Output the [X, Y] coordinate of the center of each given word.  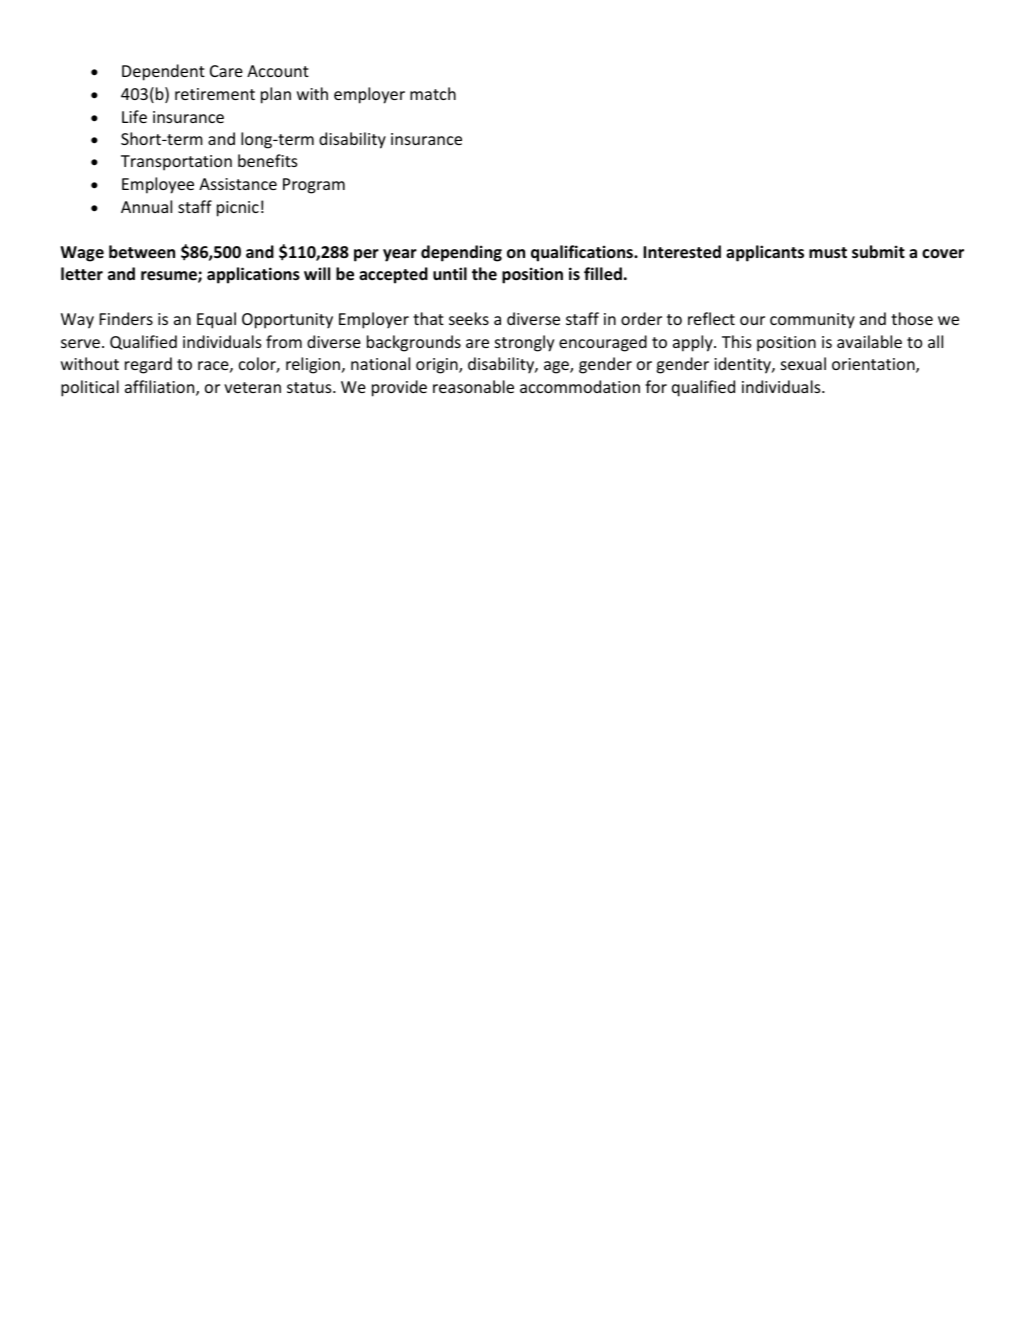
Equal [216, 320]
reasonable [473, 386]
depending [461, 253]
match [433, 93]
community [812, 321]
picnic [238, 209]
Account [278, 71]
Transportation [176, 163]
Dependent [163, 72]
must [828, 253]
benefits [267, 160]
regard [148, 365]
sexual [803, 363]
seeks [469, 318]
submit [878, 252]
